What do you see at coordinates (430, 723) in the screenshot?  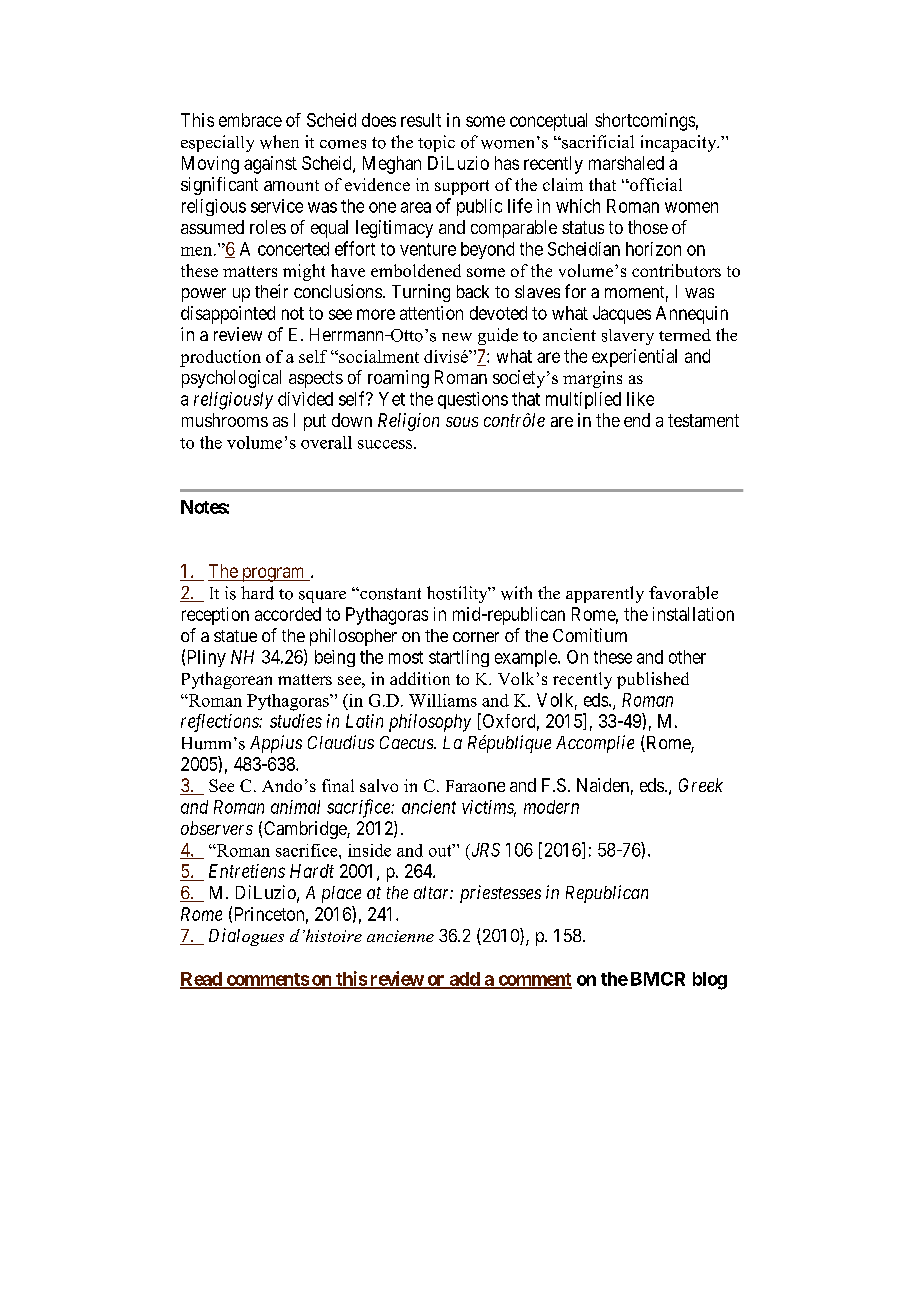 I see `philosophy` at bounding box center [430, 723].
